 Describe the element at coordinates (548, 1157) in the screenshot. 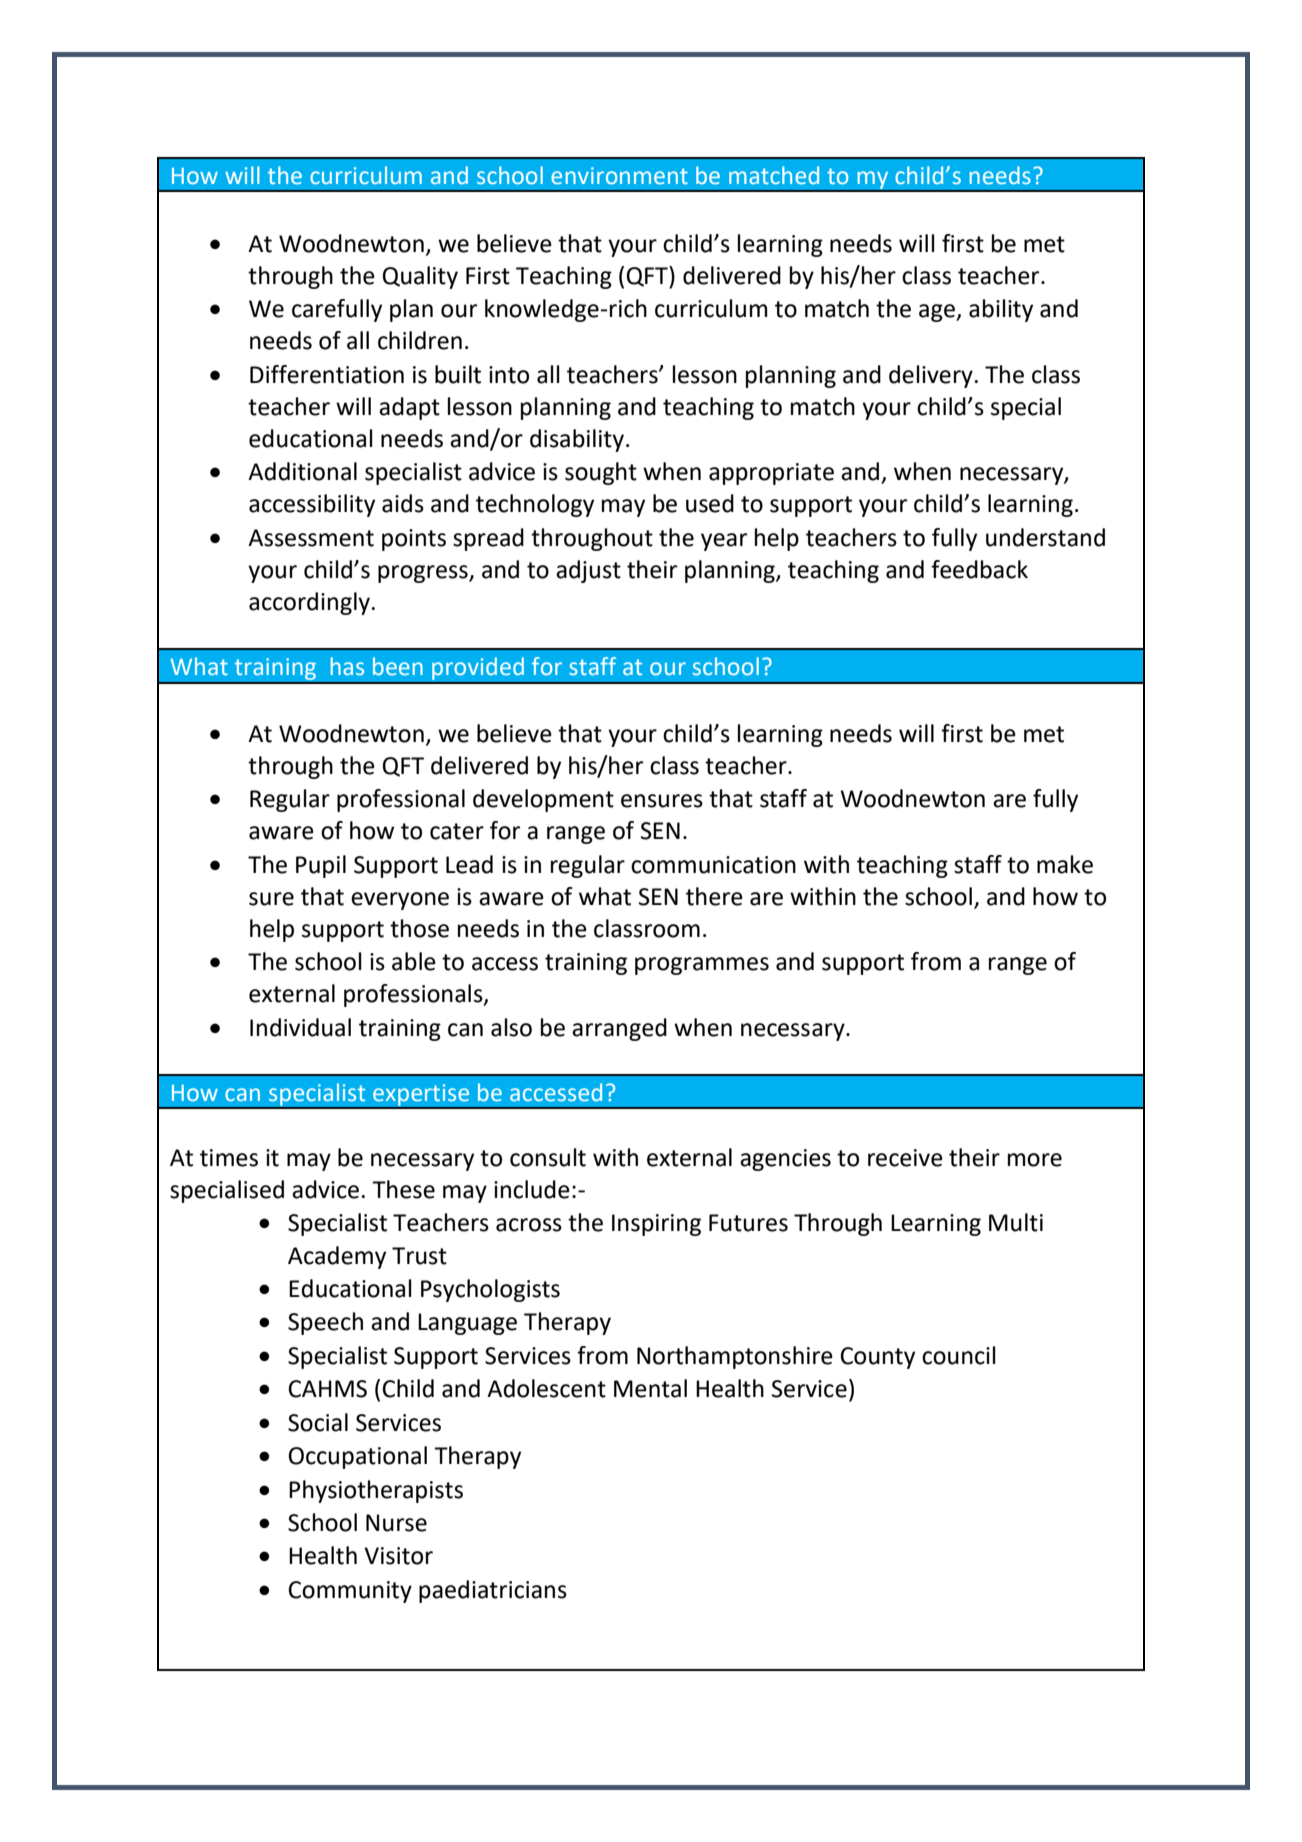

I see `consult` at that location.
